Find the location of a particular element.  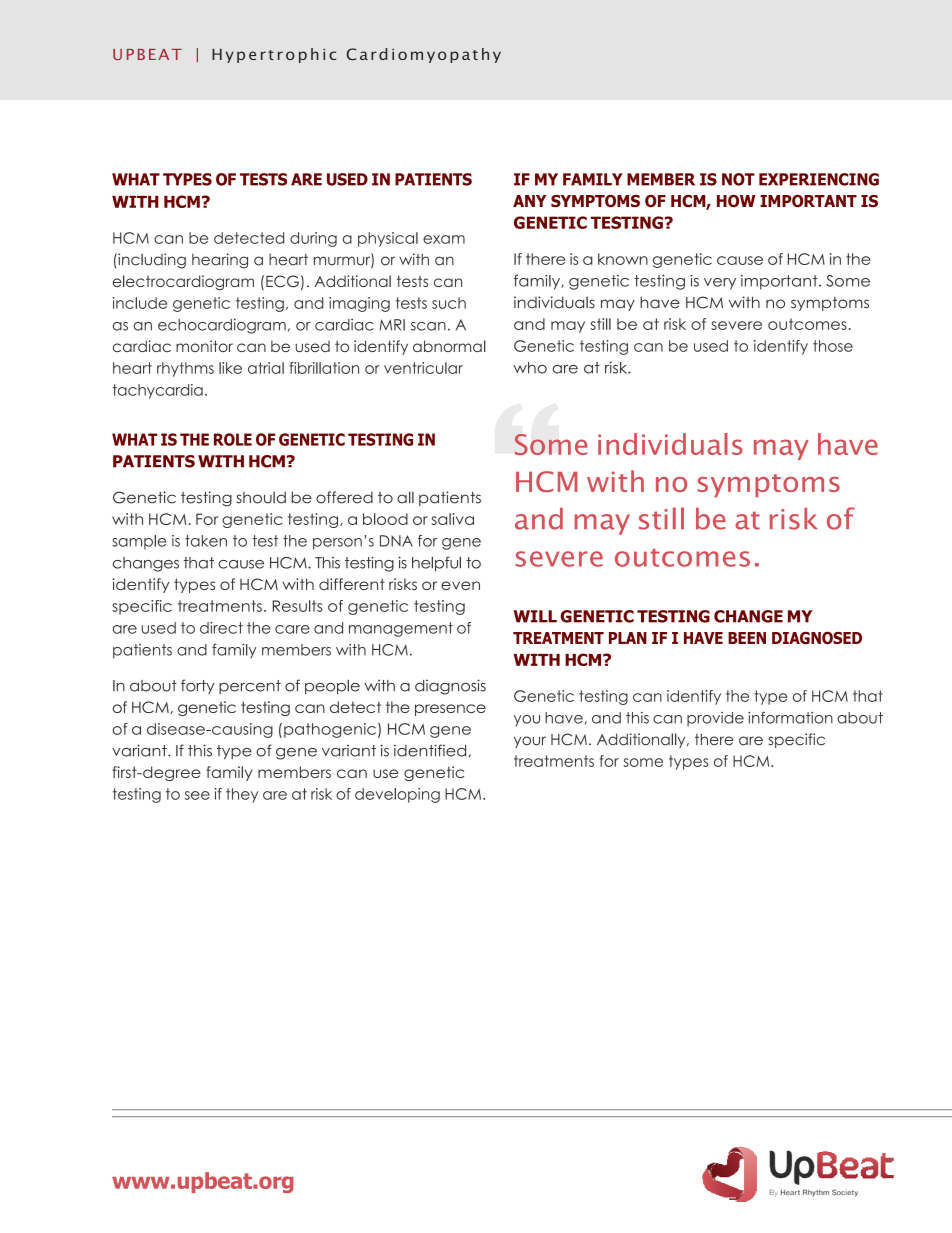

Hypertrophic is located at coordinates (274, 55).
